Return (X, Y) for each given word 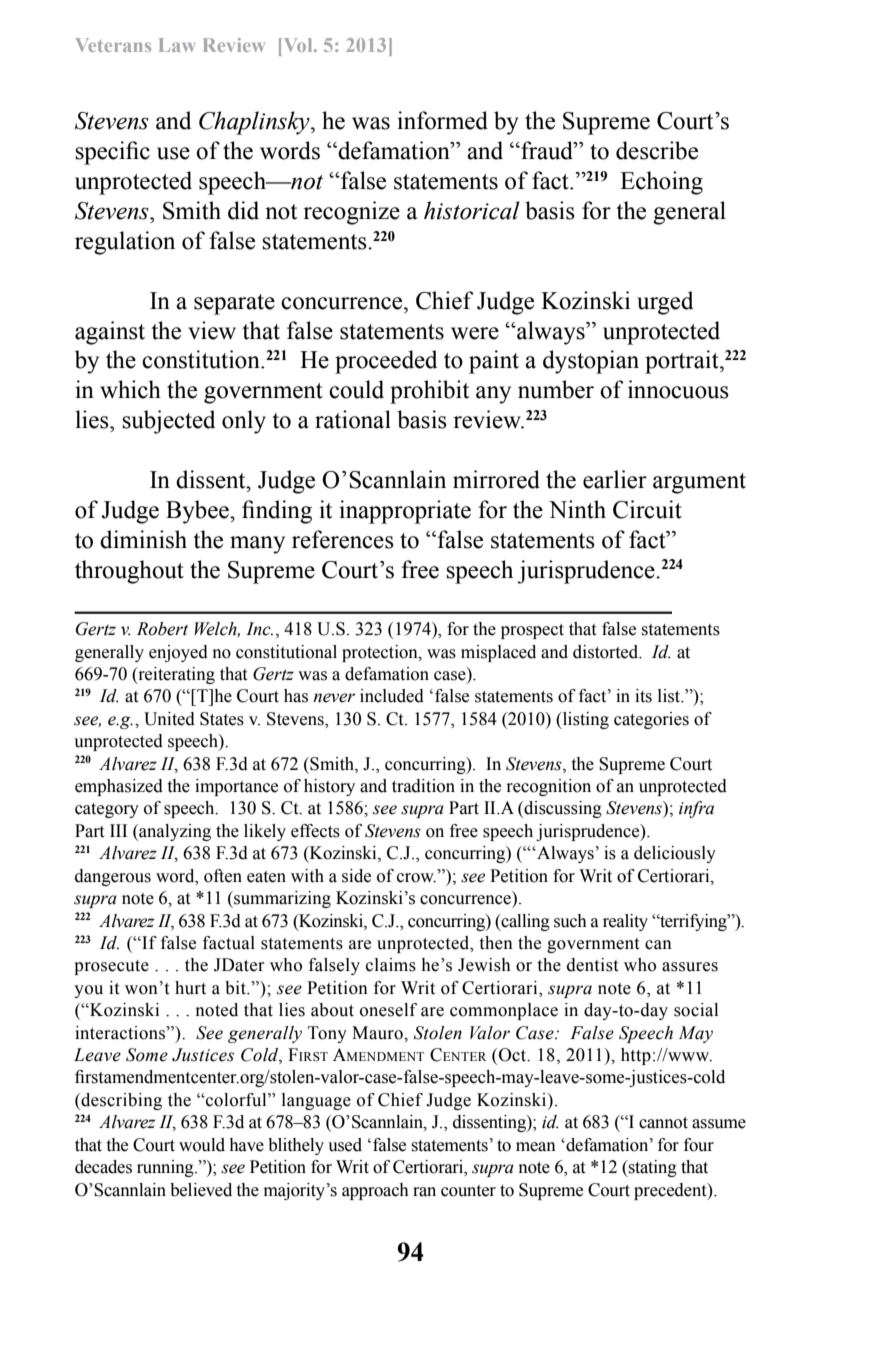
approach (375, 1191)
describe (657, 150)
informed (442, 120)
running (166, 1168)
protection (381, 653)
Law (177, 45)
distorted (607, 652)
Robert (162, 629)
